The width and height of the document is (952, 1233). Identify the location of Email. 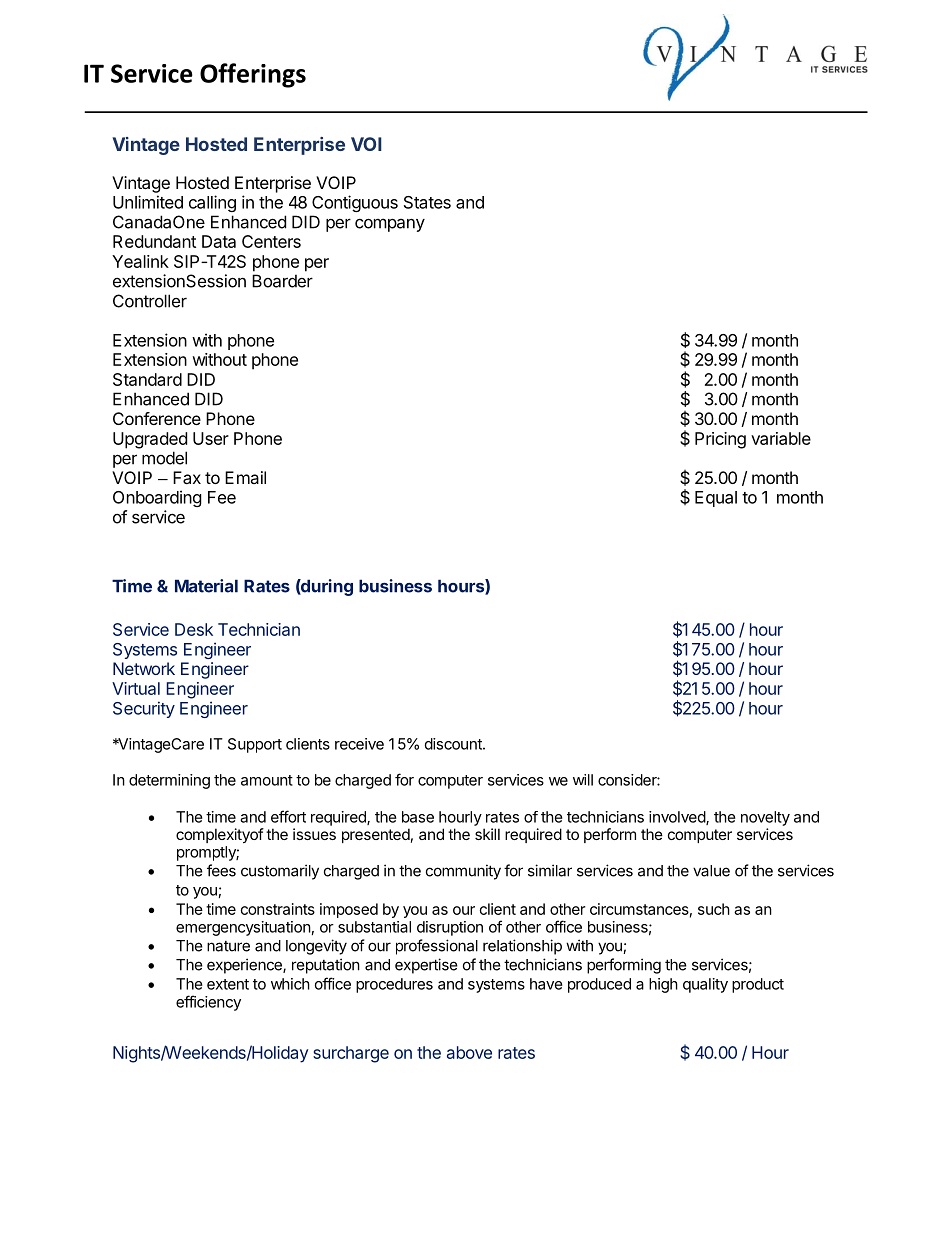
(245, 477).
